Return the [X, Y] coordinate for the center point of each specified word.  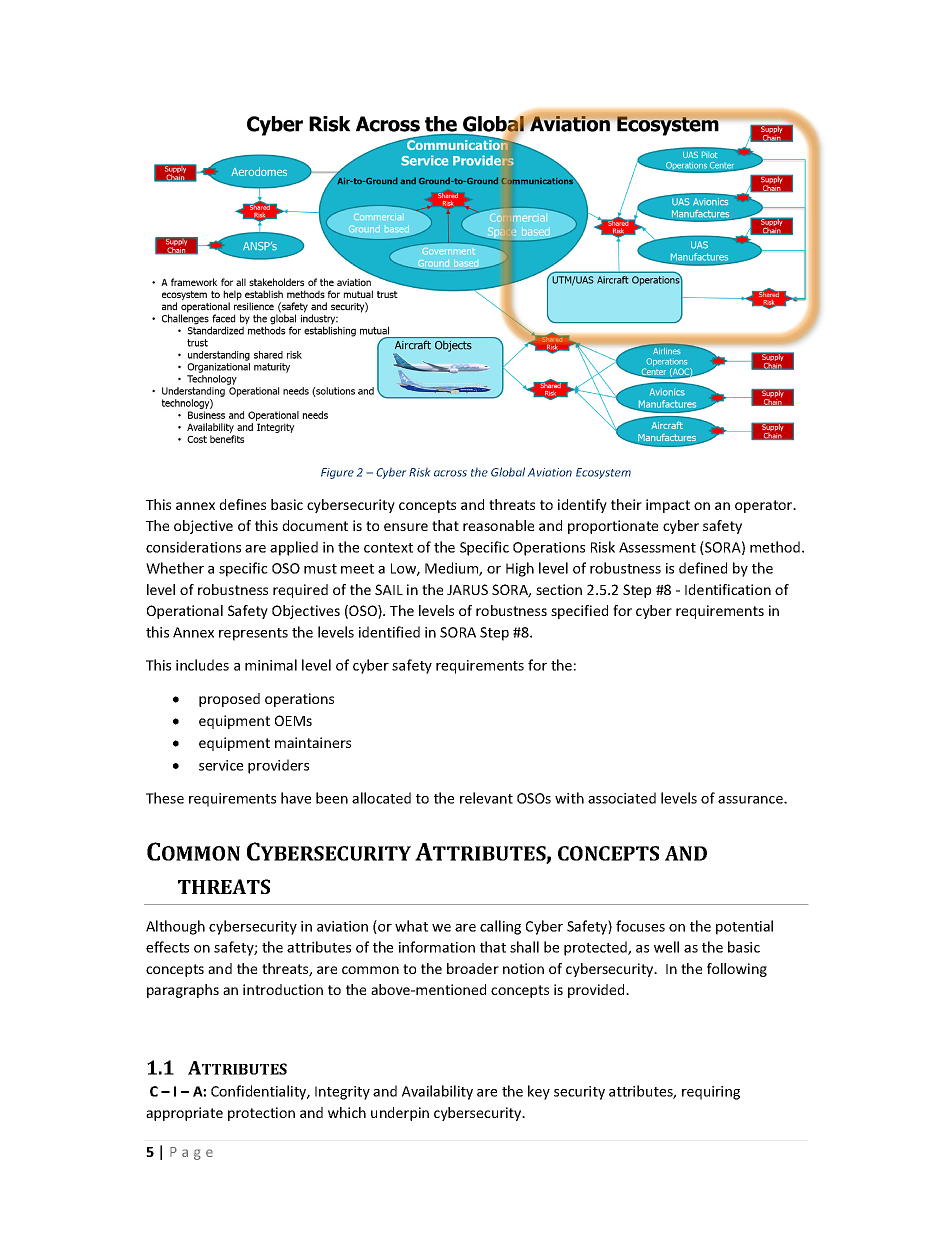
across [450, 473]
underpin [400, 1114]
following [737, 970]
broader [473, 968]
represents [253, 634]
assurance [751, 800]
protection [261, 1114]
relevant [486, 798]
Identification [728, 589]
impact [668, 506]
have [296, 798]
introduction [283, 989]
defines [242, 504]
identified [389, 632]
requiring [711, 1093]
